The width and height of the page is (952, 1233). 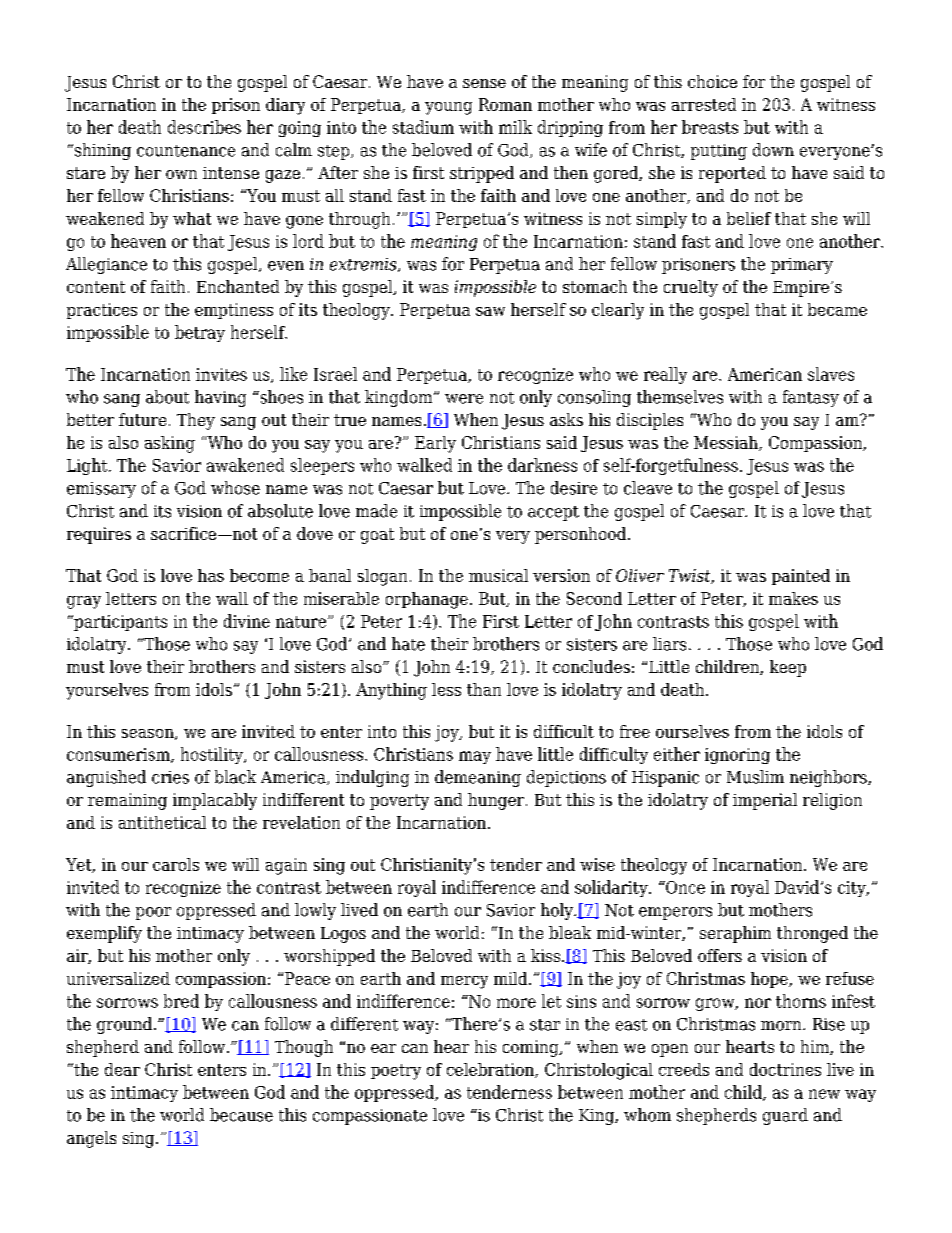 What do you see at coordinates (773, 150) in the page?
I see `down` at bounding box center [773, 150].
